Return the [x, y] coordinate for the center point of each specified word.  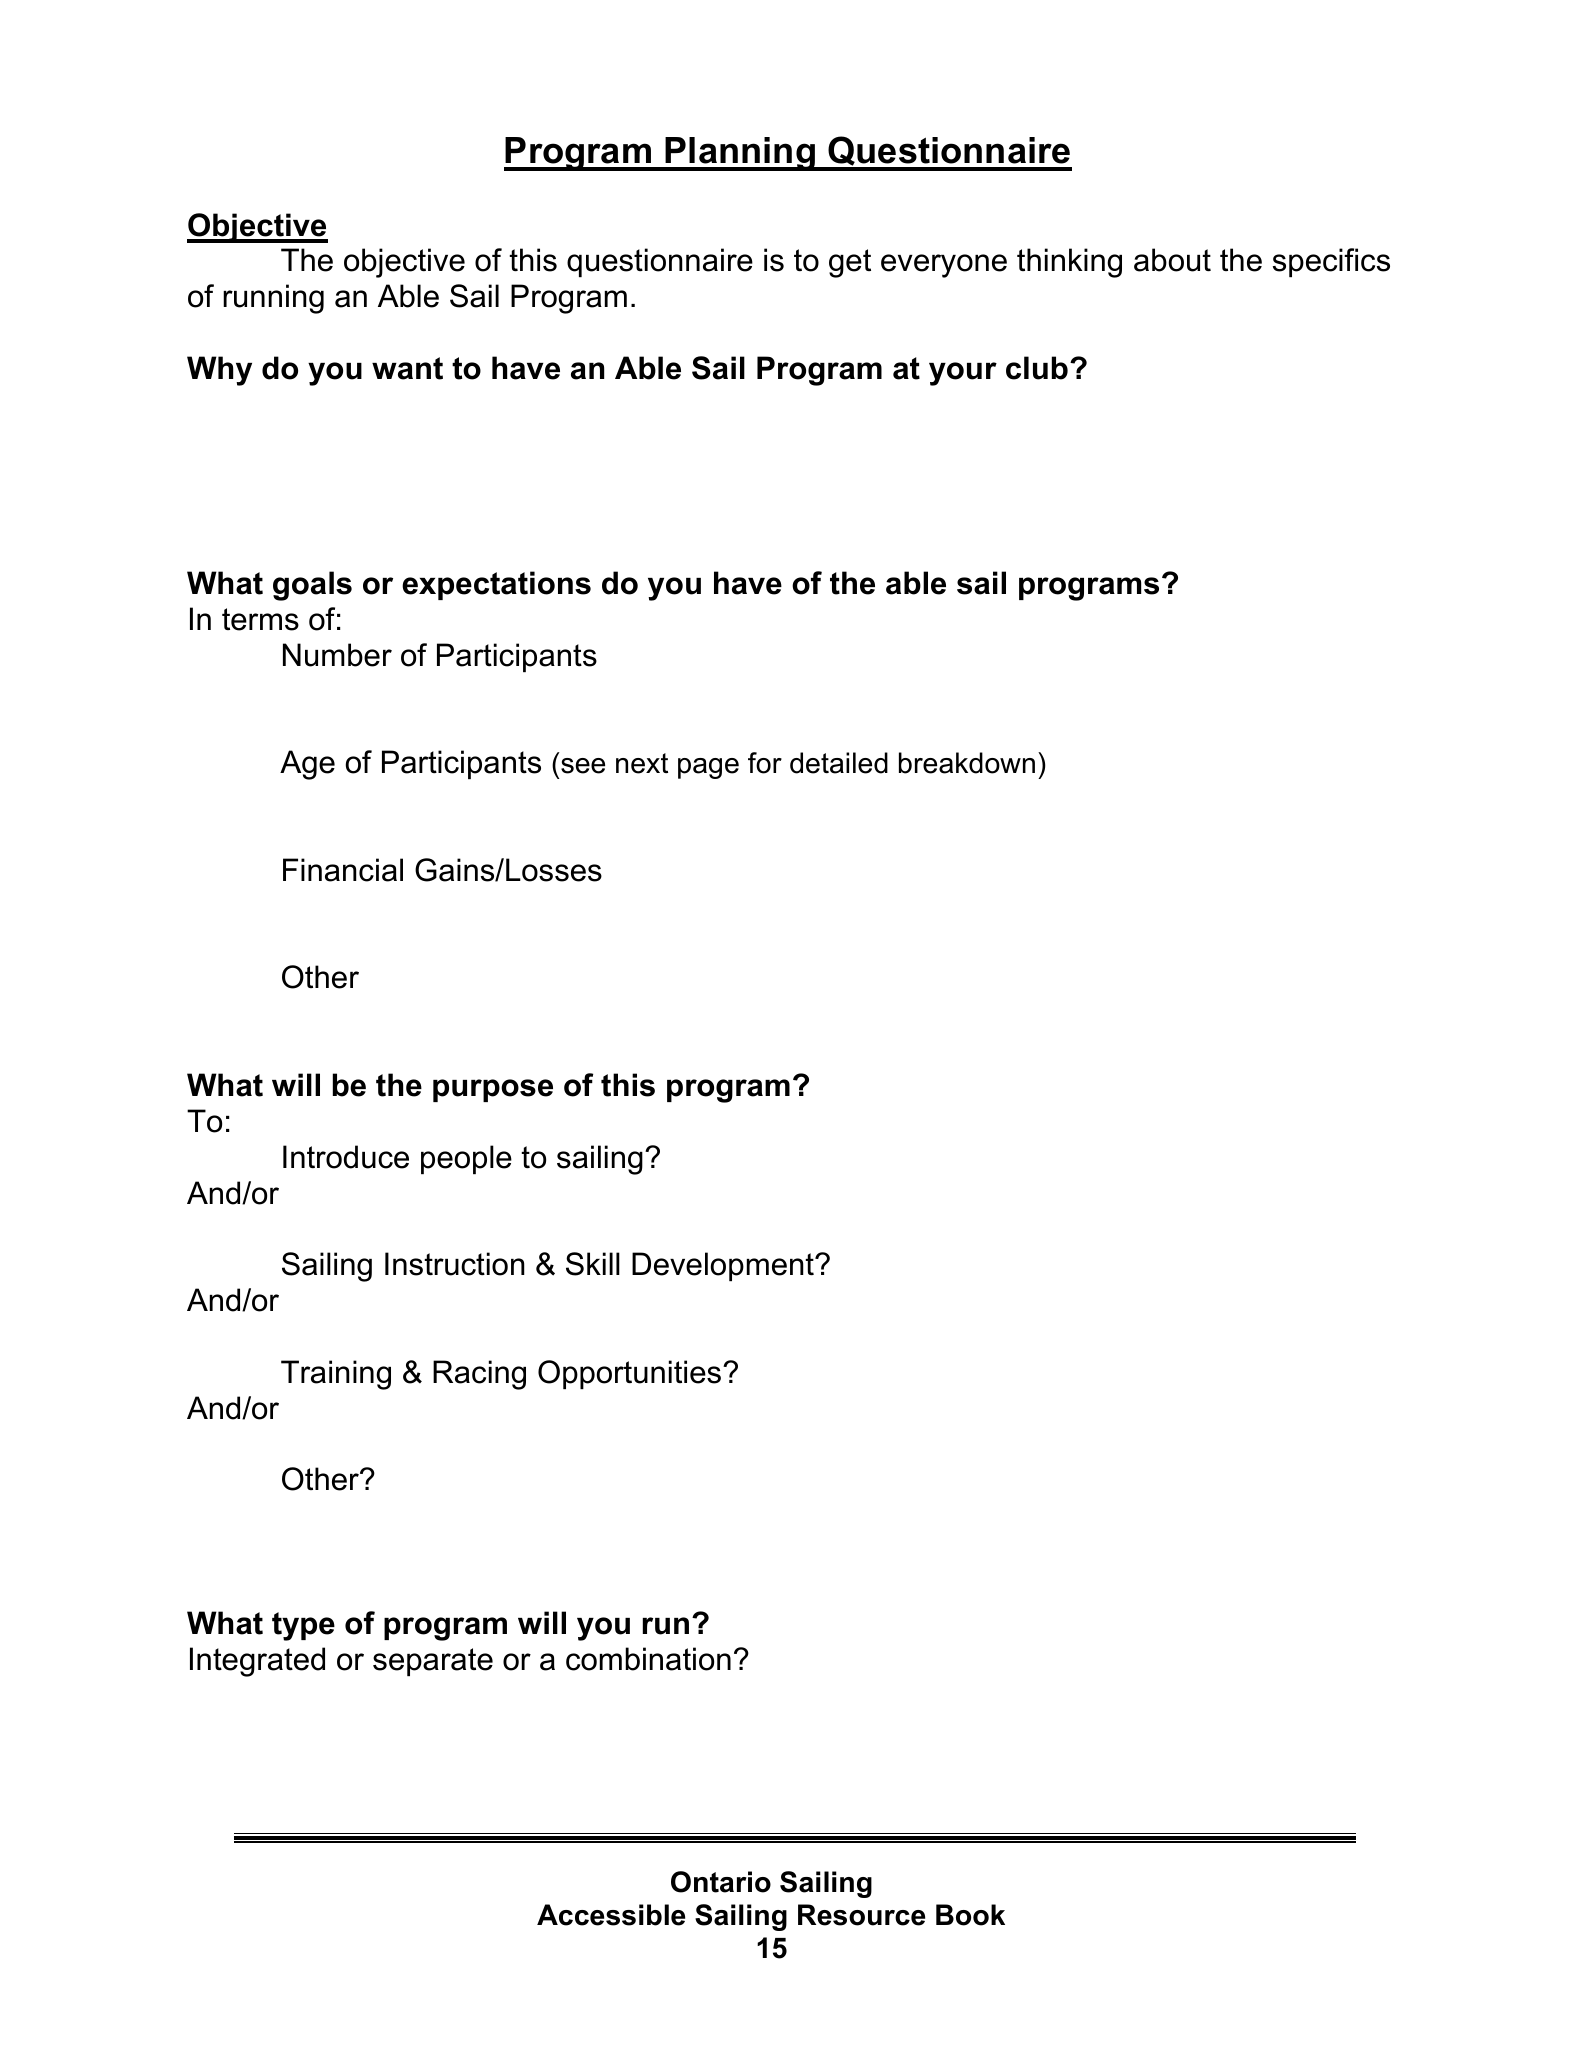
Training [336, 1375]
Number [337, 655]
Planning [740, 154]
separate [433, 1662]
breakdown [967, 763]
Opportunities [631, 1374]
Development [724, 1266]
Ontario [721, 1882]
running [273, 299]
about [1172, 260]
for [765, 763]
